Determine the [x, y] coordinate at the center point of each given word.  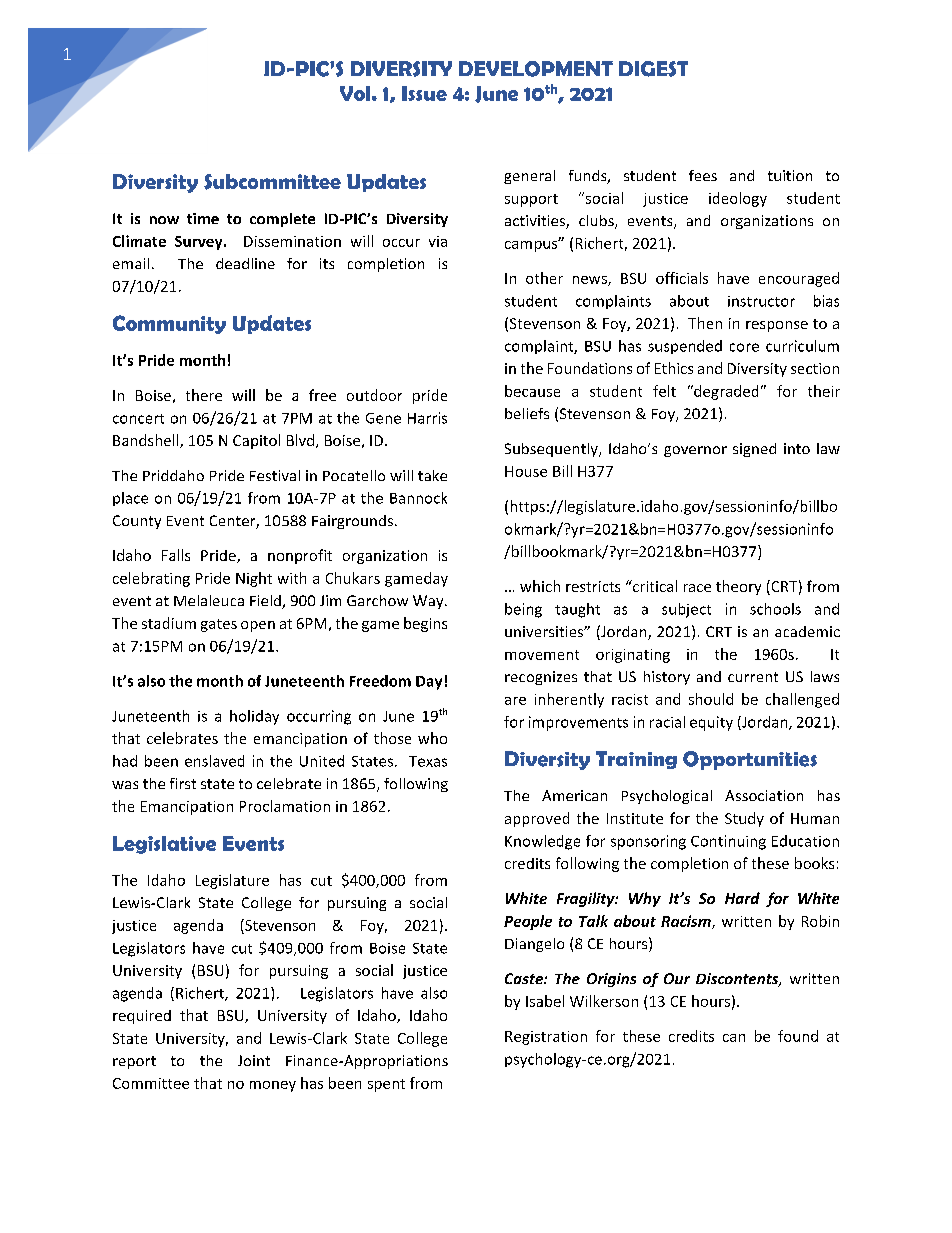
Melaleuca [209, 600]
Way [429, 602]
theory [738, 587]
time [203, 218]
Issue [424, 93]
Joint [254, 1060]
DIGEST [653, 69]
